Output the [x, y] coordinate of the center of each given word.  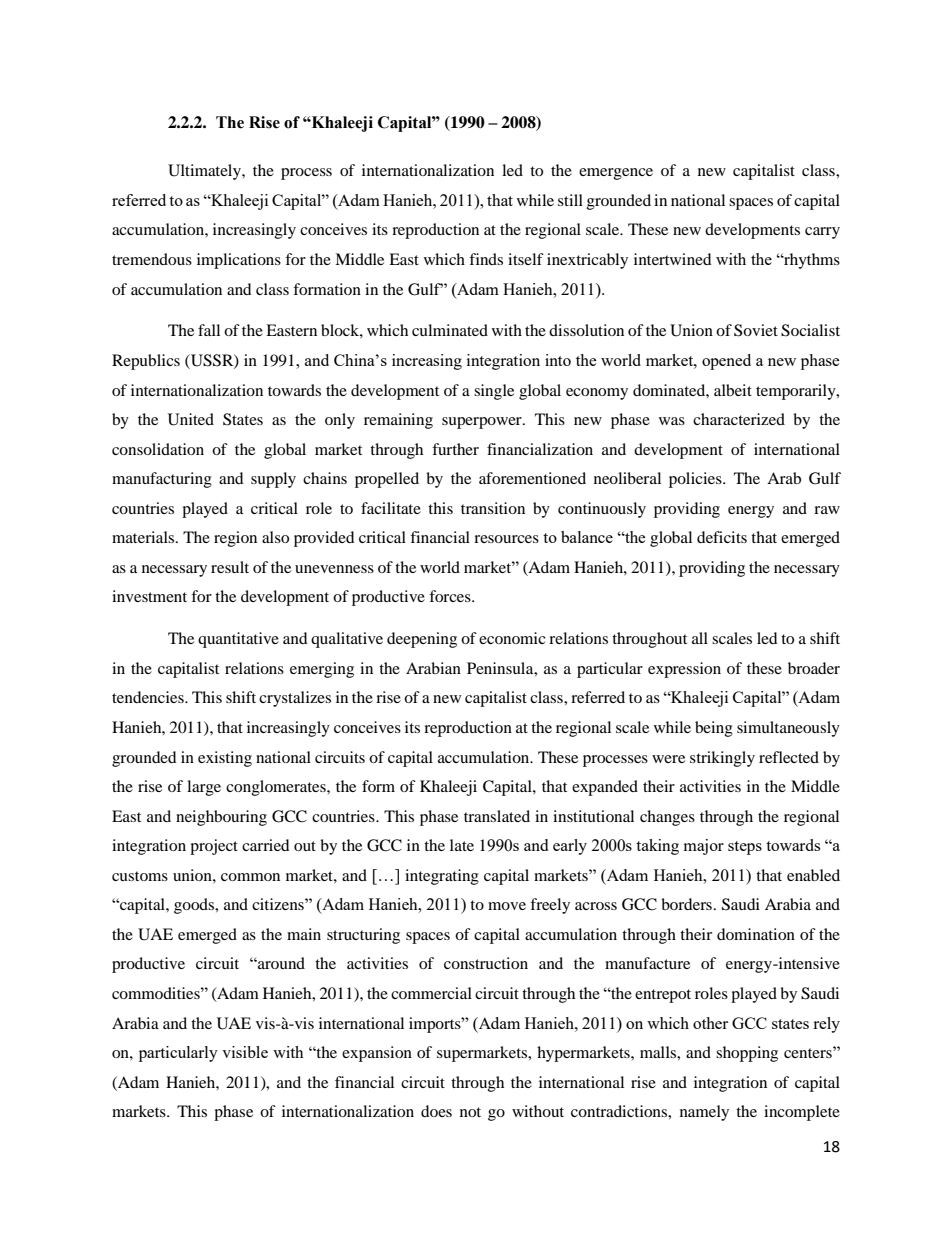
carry [822, 233]
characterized [739, 419]
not [470, 1112]
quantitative [238, 640]
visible [245, 1052]
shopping [747, 1054]
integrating [442, 877]
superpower [483, 423]
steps [745, 848]
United [191, 419]
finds [486, 259]
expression [684, 670]
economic [512, 638]
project [214, 847]
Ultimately [205, 172]
